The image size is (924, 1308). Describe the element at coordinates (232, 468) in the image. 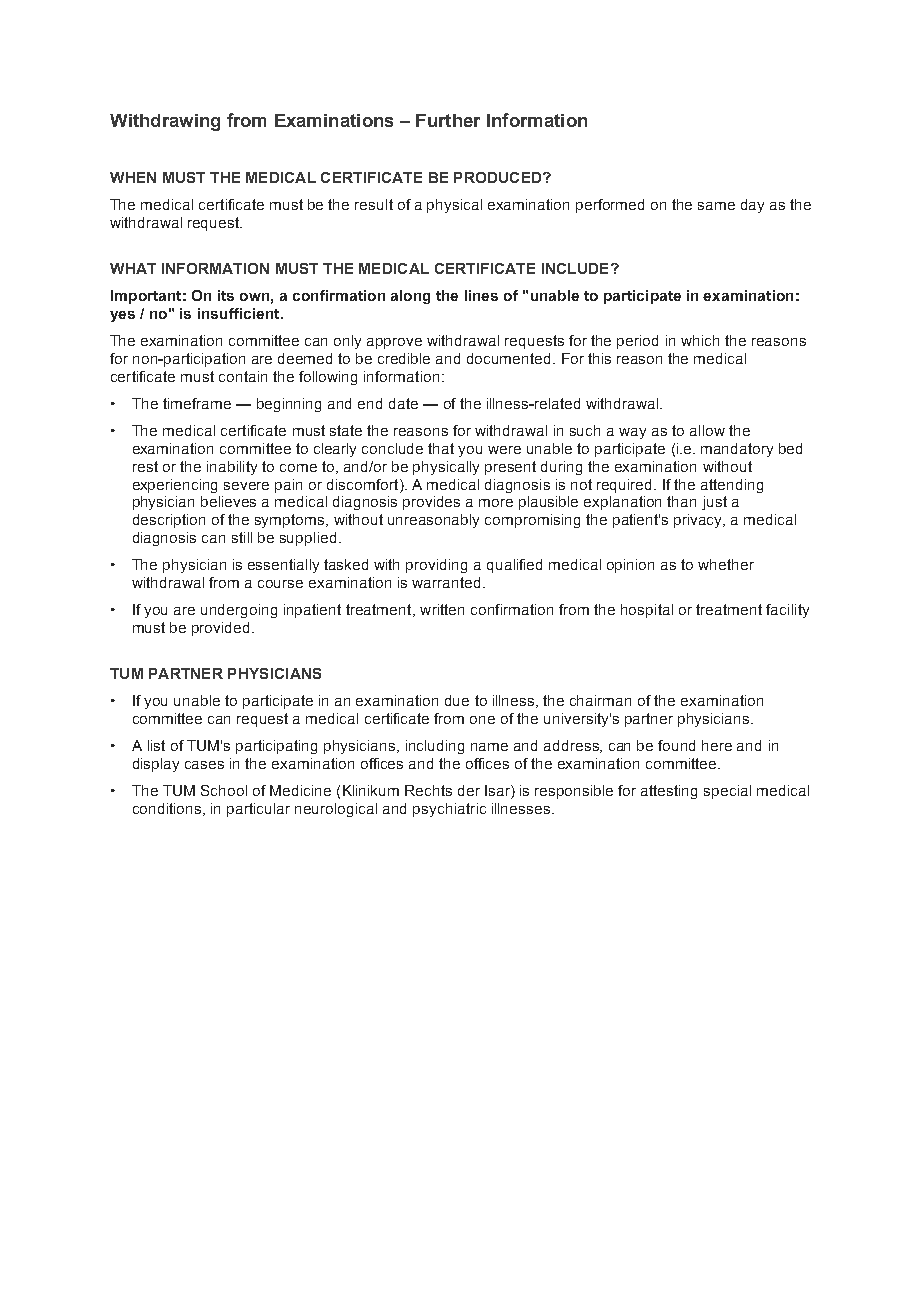

I see `inability` at that location.
